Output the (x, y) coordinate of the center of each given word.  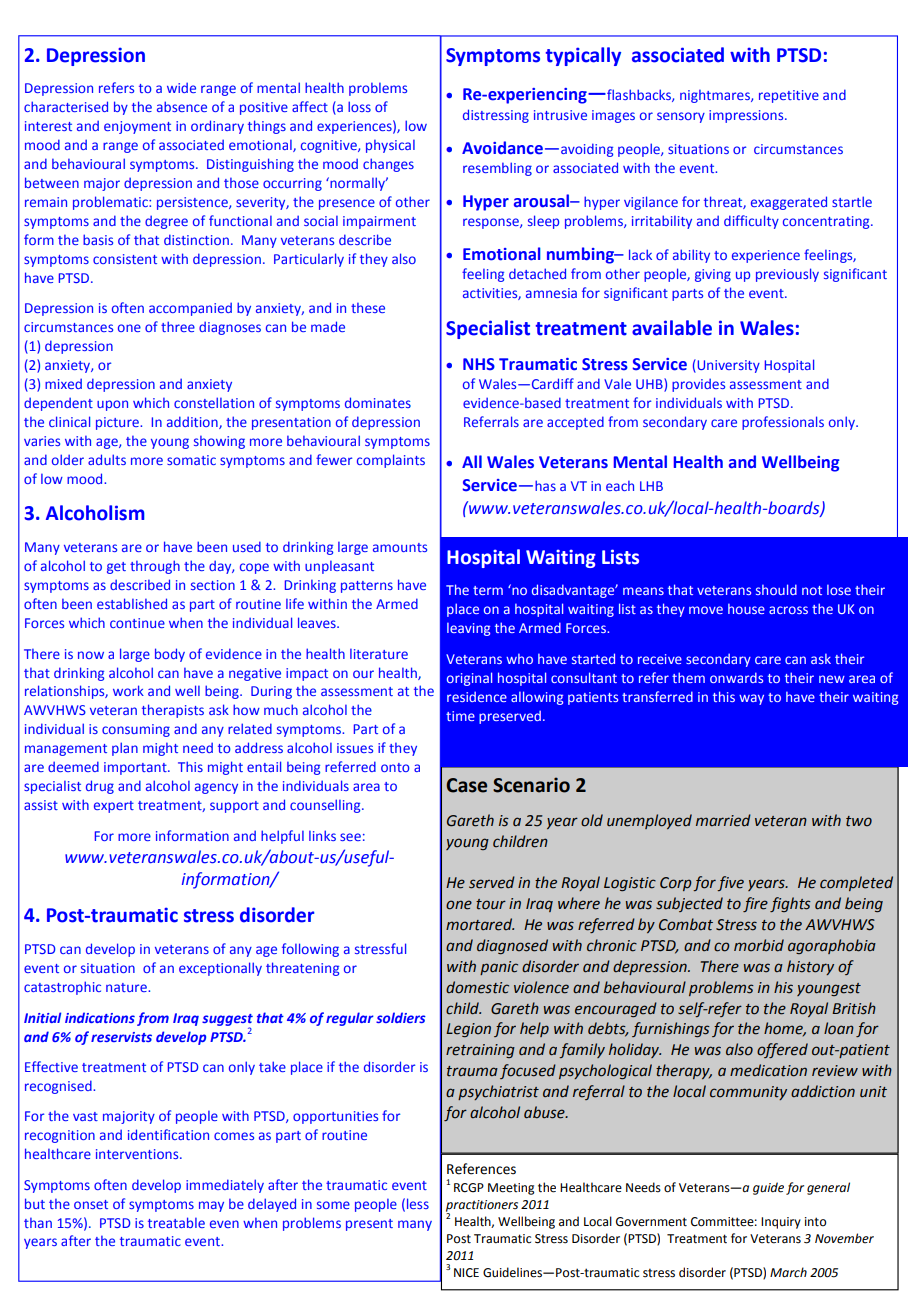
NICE (466, 1273)
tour (491, 904)
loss (359, 106)
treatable (176, 1222)
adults (107, 459)
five (730, 883)
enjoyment (137, 127)
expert (114, 807)
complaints (391, 461)
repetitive (789, 96)
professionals (783, 423)
